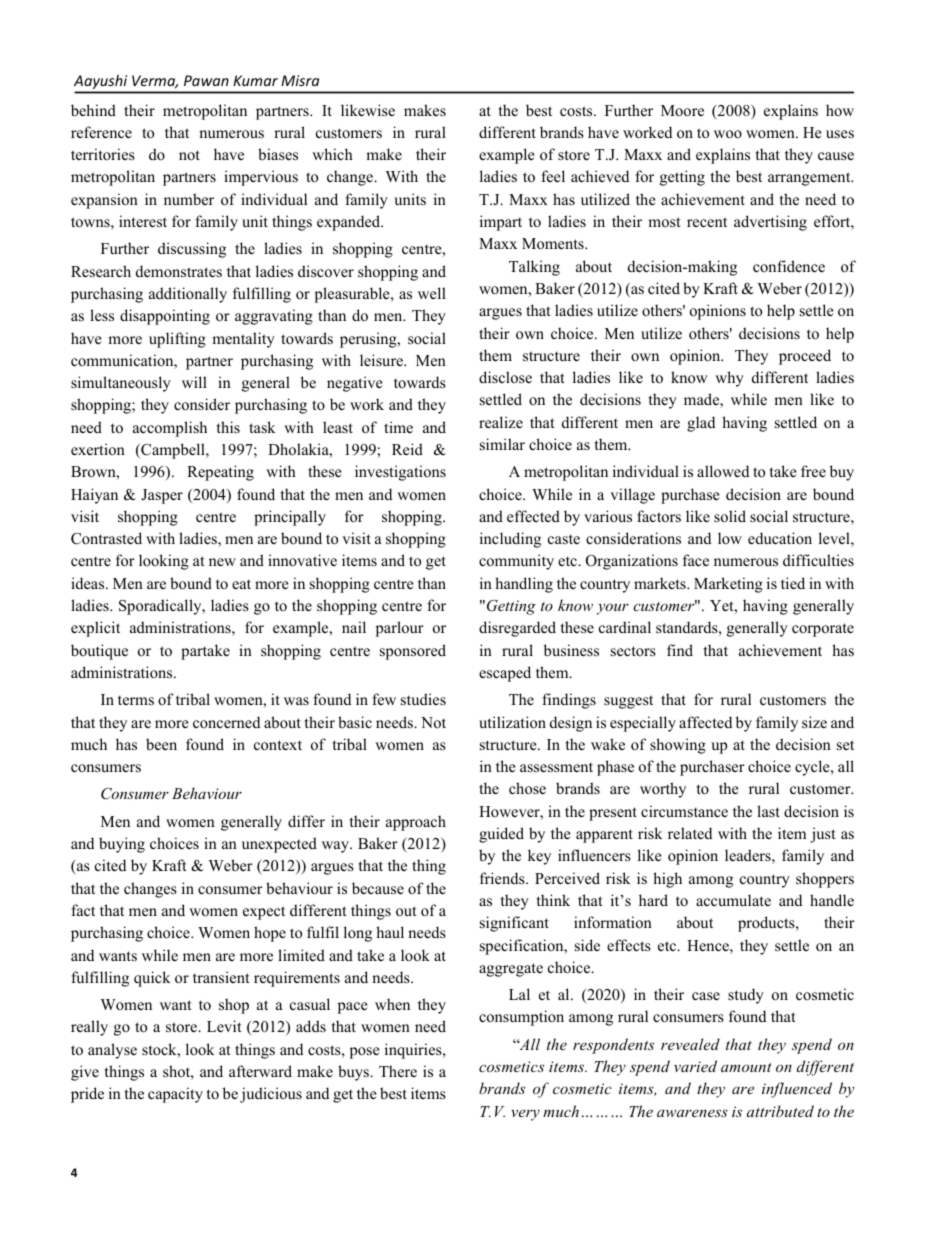 This page has height=1254, width=952. Describe the element at coordinates (553, 176) in the page. I see `feel` at that location.
